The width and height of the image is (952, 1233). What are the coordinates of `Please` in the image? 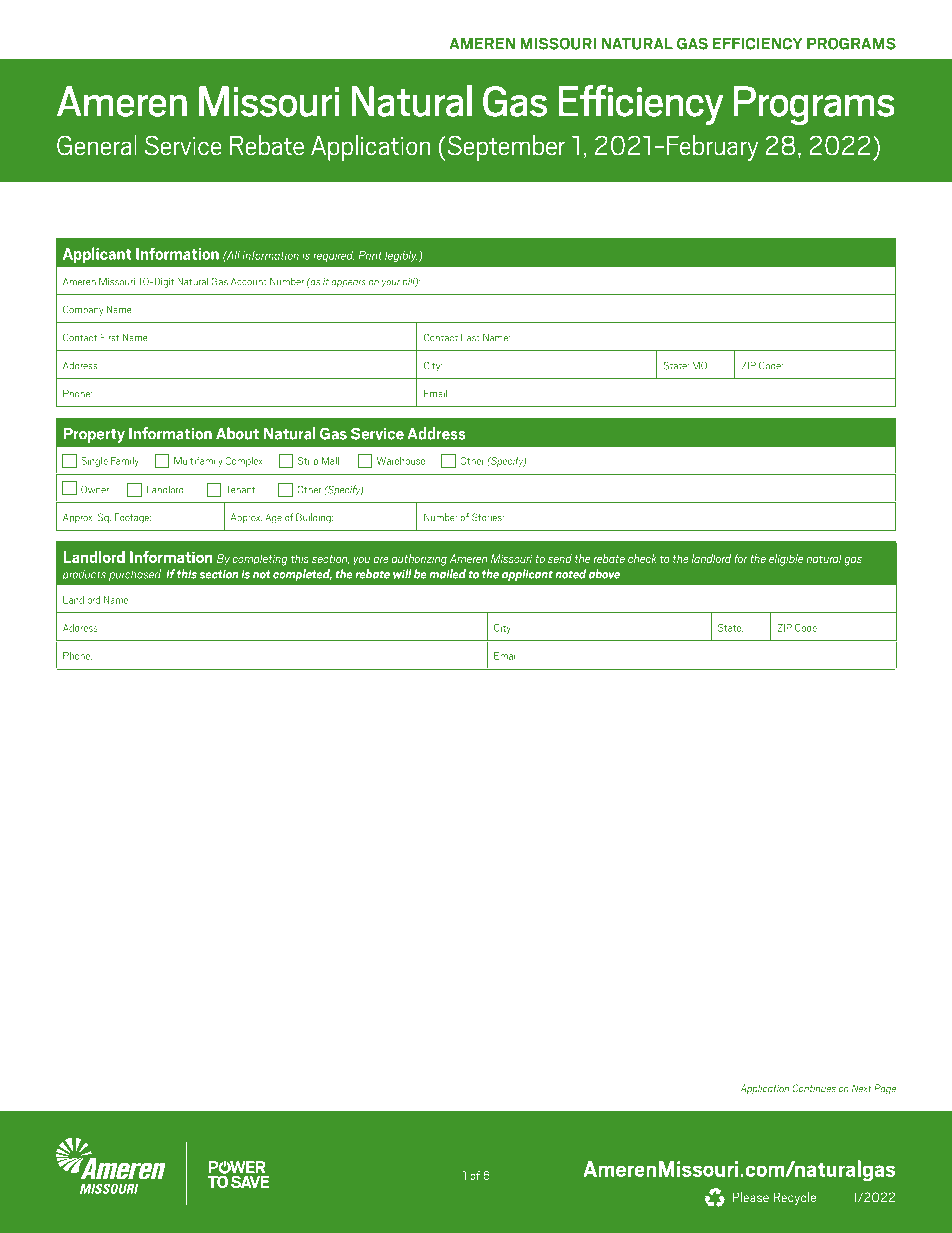 It's located at (751, 1197).
